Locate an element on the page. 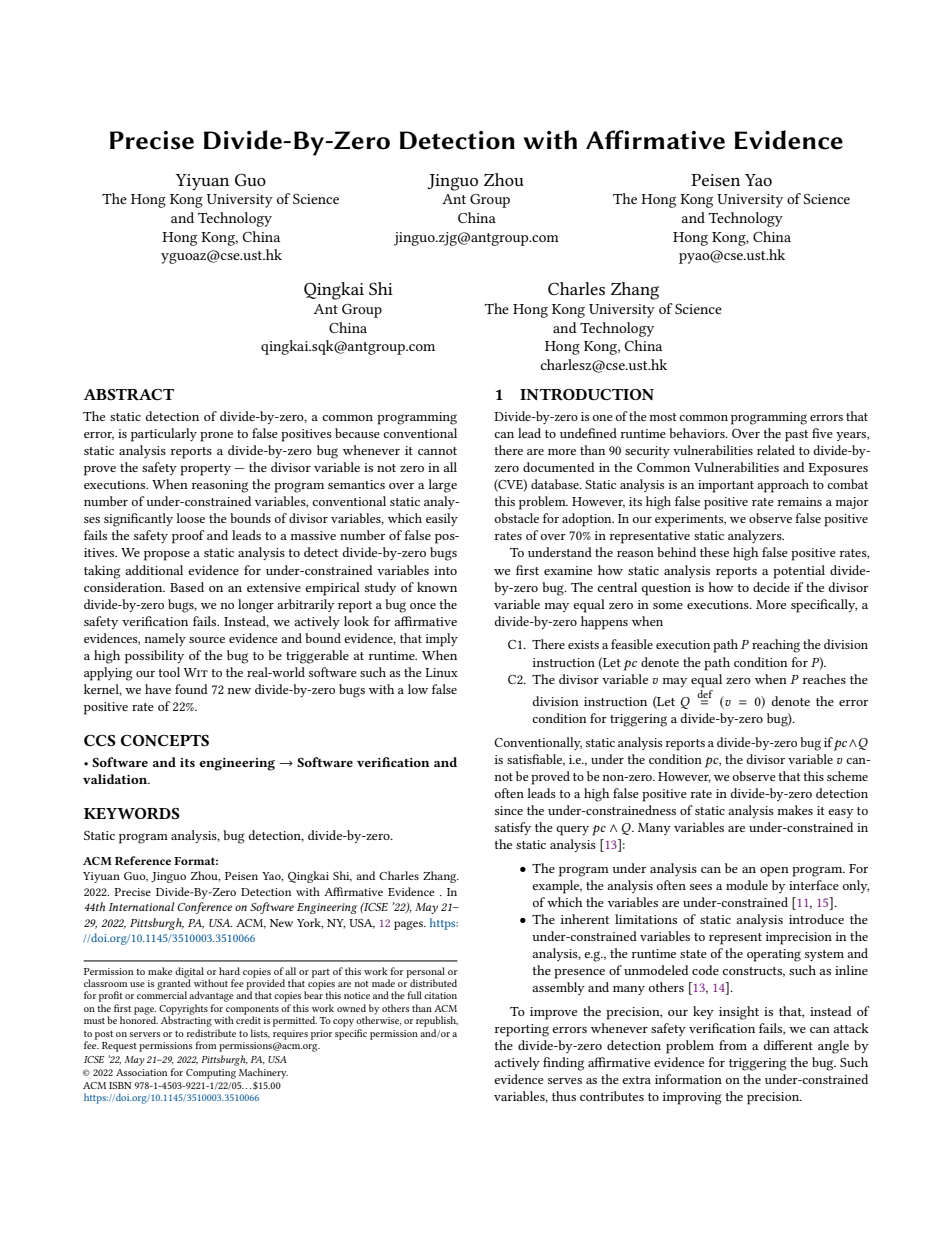 The height and width of the document is (1233, 952). serves is located at coordinates (565, 1081).
